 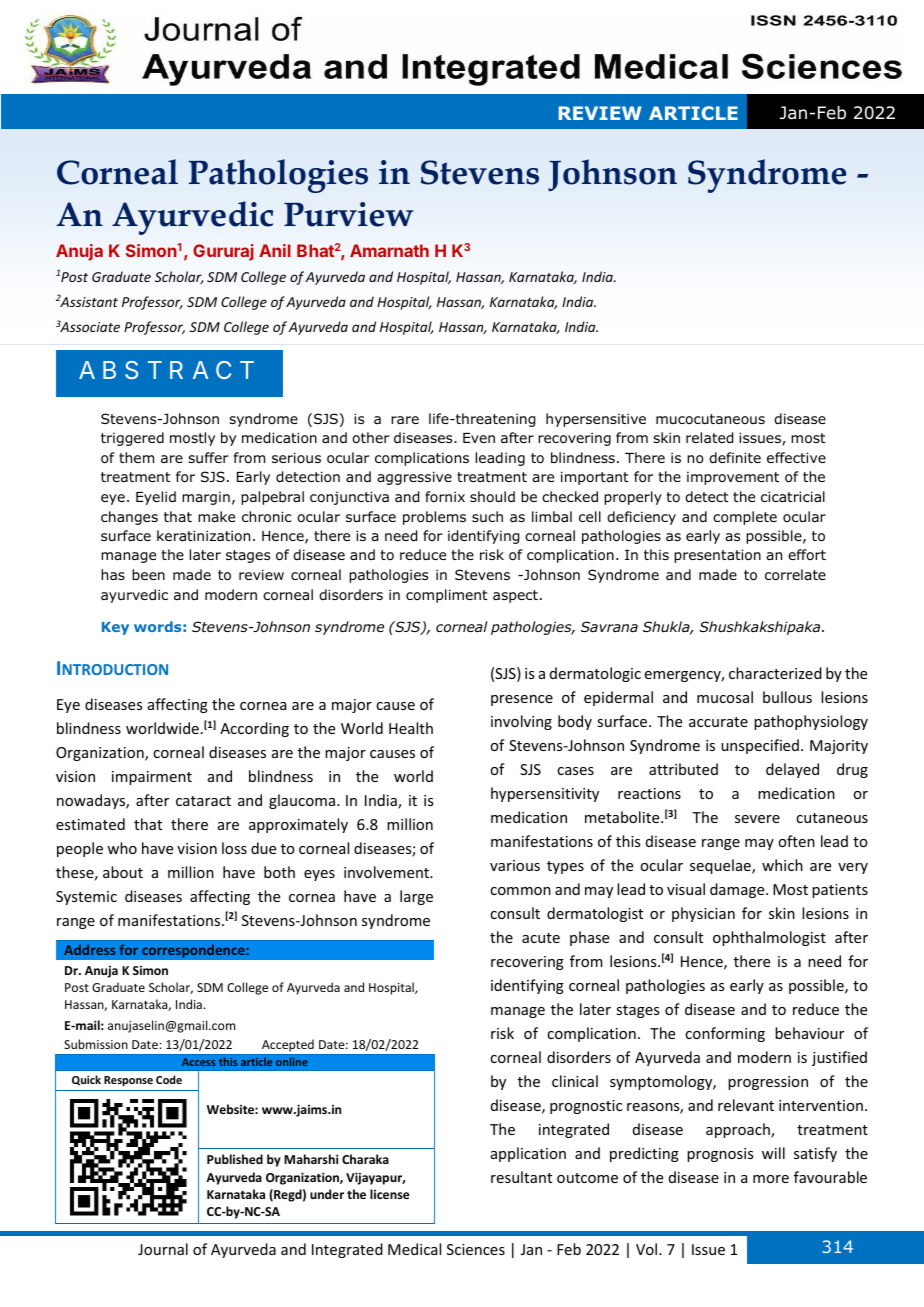 I want to click on Sciences, so click(x=476, y=1249).
